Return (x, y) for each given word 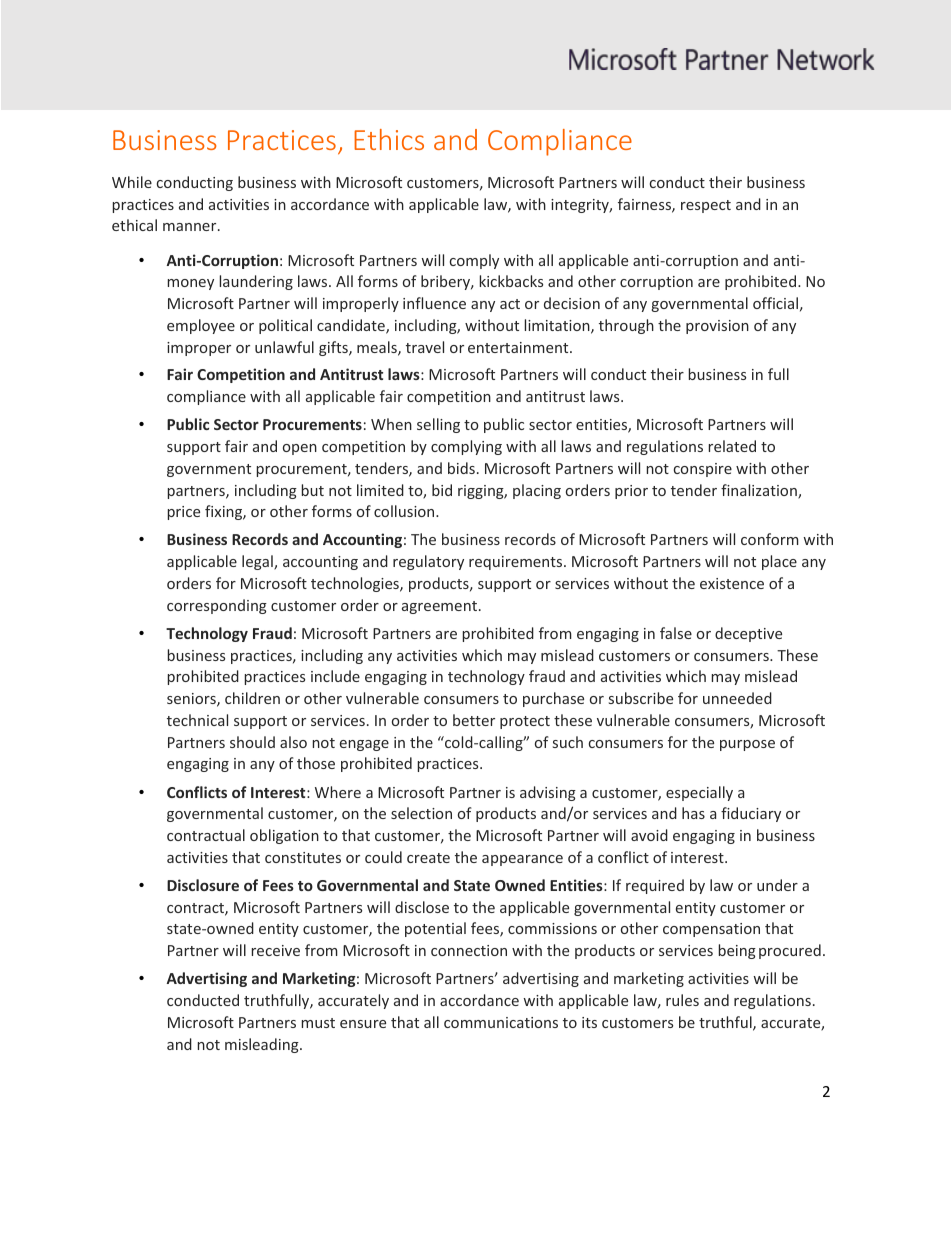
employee (201, 326)
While (132, 182)
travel (425, 347)
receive (276, 950)
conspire (703, 470)
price (184, 513)
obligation (284, 836)
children (252, 698)
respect (706, 206)
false (676, 633)
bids (461, 468)
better (474, 720)
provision (717, 327)
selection (421, 813)
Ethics (389, 139)
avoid (649, 835)
